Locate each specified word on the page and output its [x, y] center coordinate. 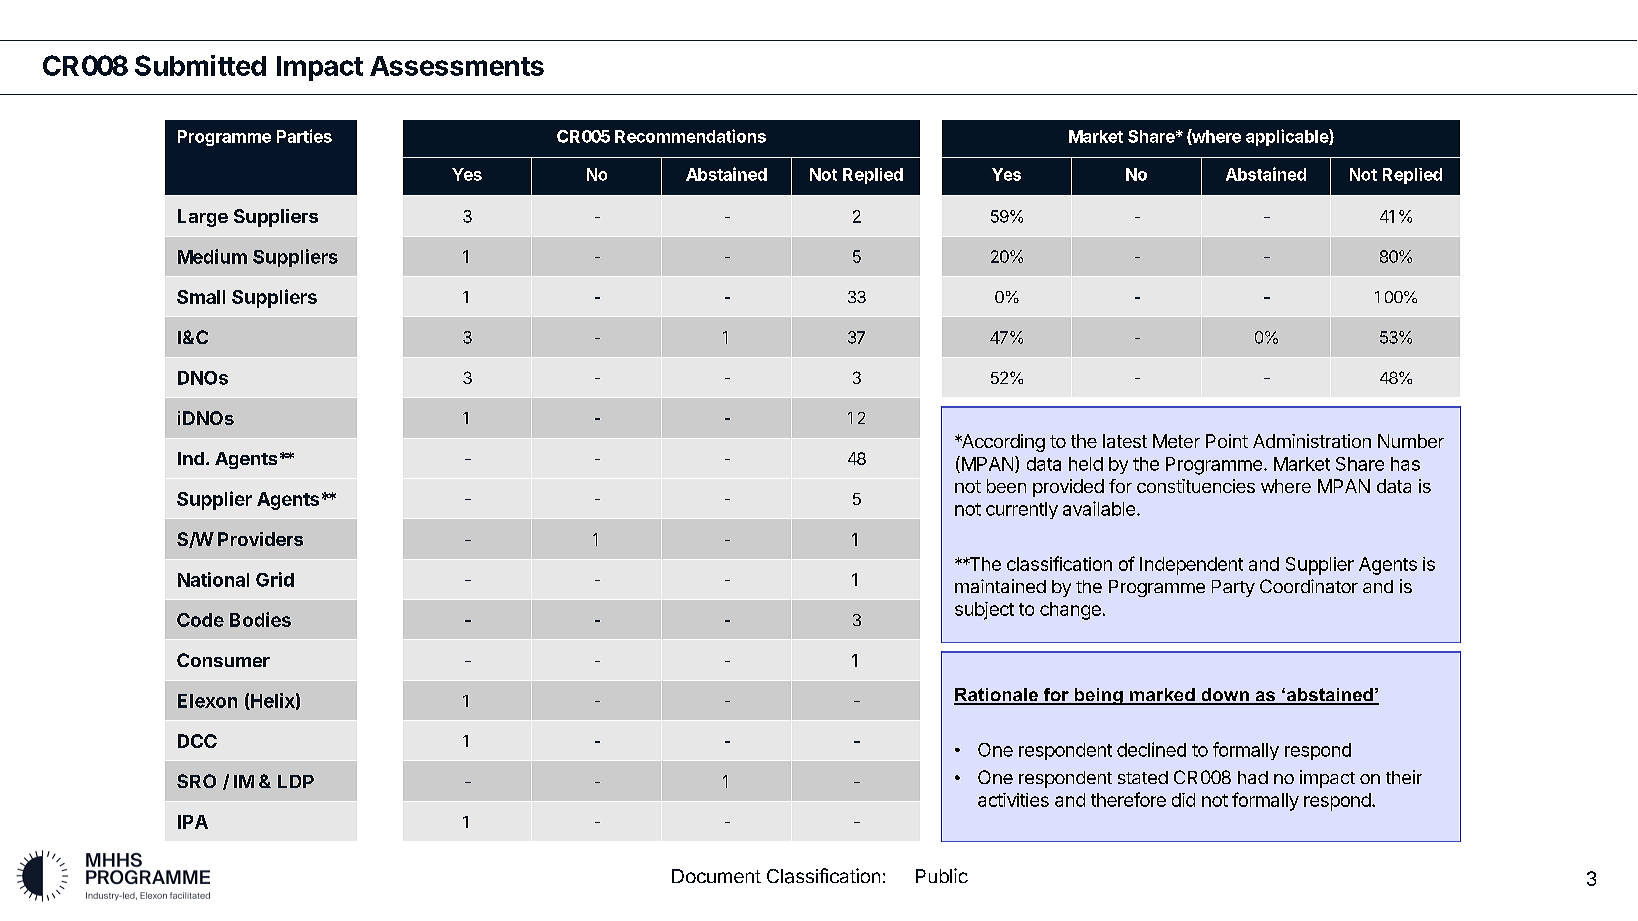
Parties [304, 136]
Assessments [457, 66]
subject [984, 611]
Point [1227, 441]
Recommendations [690, 136]
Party [1233, 588]
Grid [275, 579]
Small [201, 297]
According [1002, 443]
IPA [193, 822]
